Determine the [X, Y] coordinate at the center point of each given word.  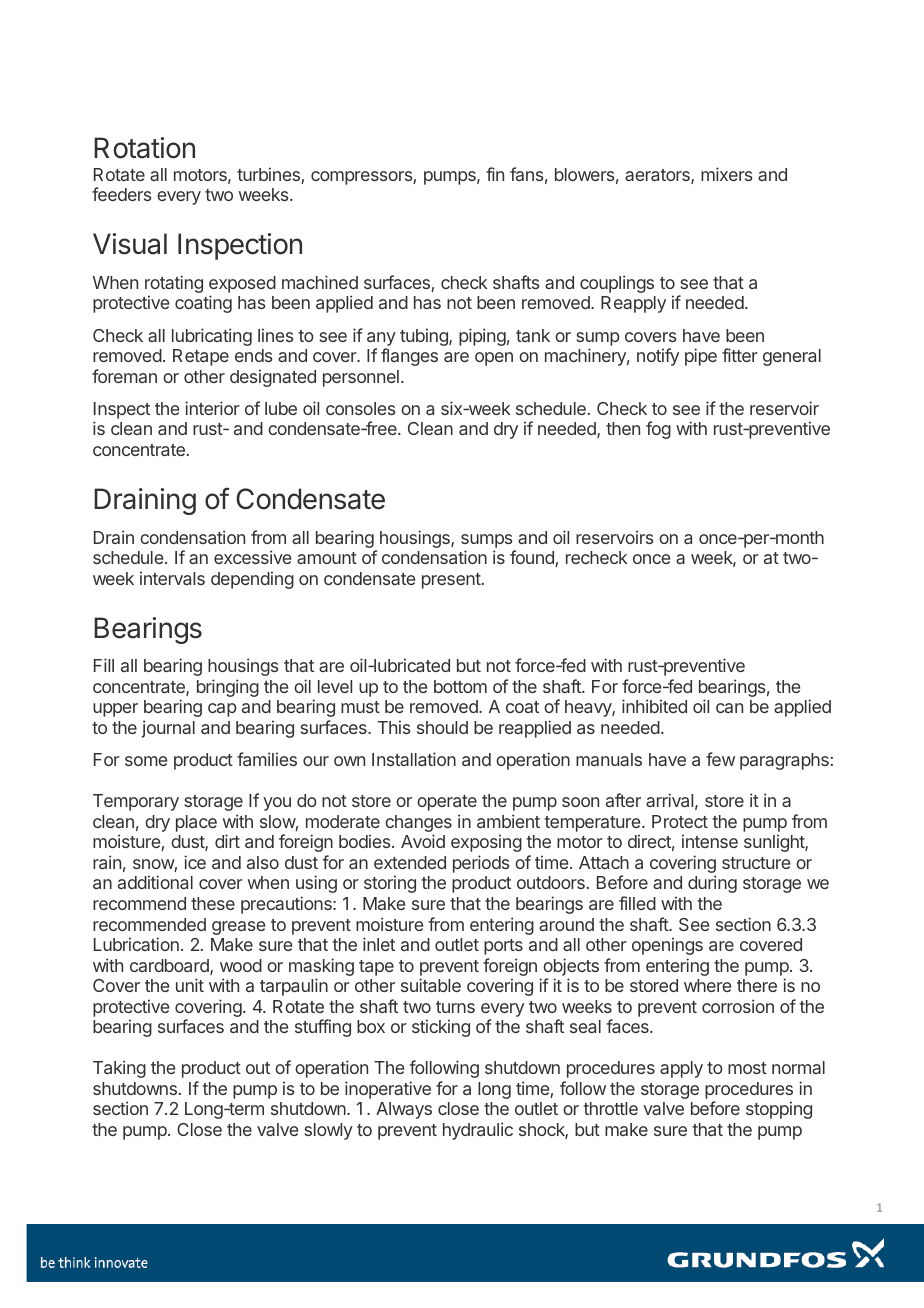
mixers [726, 174]
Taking [119, 1069]
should [442, 727]
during [712, 884]
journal [168, 729]
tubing [425, 337]
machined [320, 282]
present [451, 581]
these [213, 903]
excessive [252, 557]
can [729, 708]
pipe [701, 357]
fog [658, 430]
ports [503, 947]
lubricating [212, 337]
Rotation [144, 148]
